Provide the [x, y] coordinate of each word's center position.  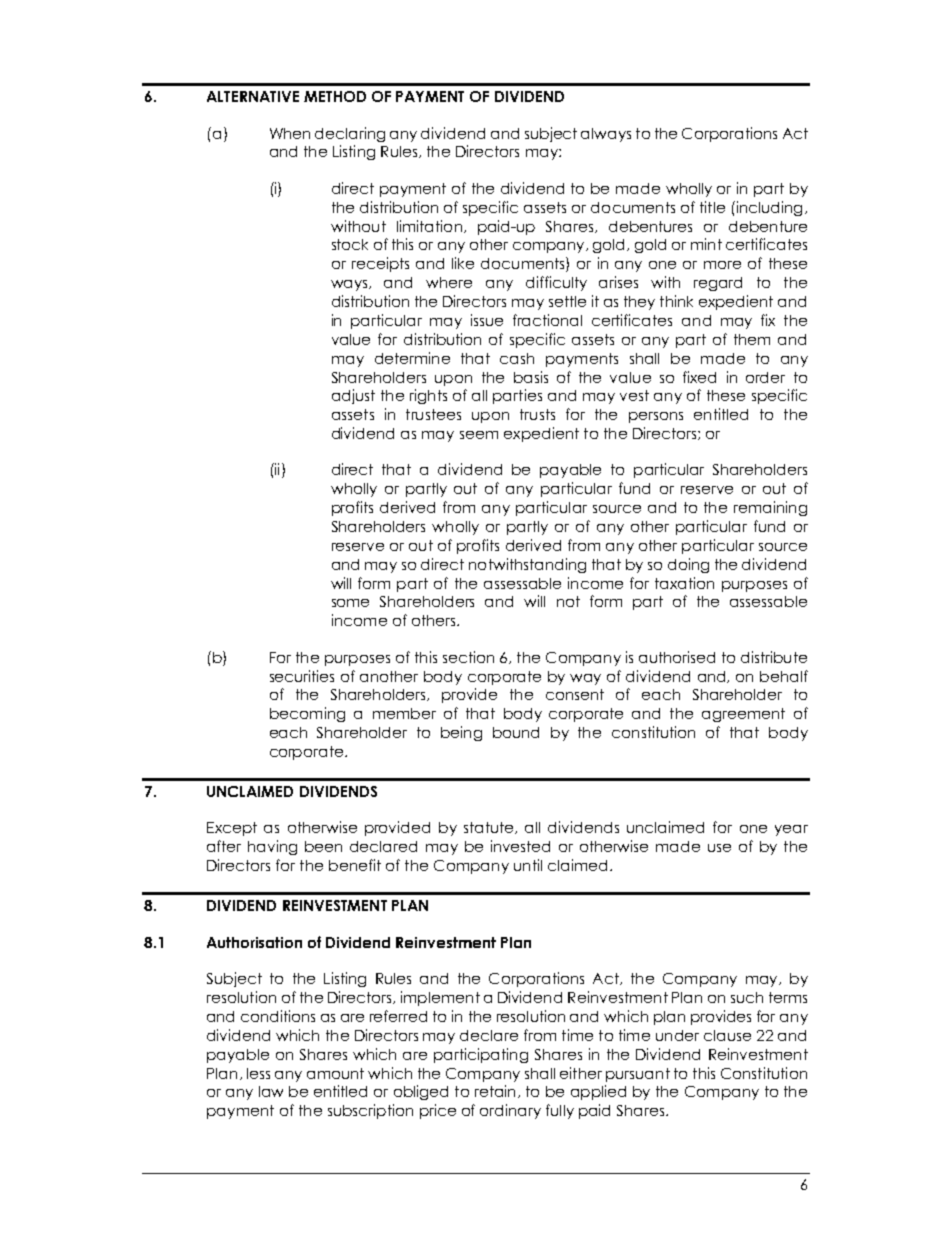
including [768, 208]
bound [516, 732]
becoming [307, 714]
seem [479, 435]
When [290, 133]
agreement [743, 715]
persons [656, 417]
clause [727, 1035]
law [271, 1091]
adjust [353, 396]
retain [495, 1091]
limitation [429, 226]
